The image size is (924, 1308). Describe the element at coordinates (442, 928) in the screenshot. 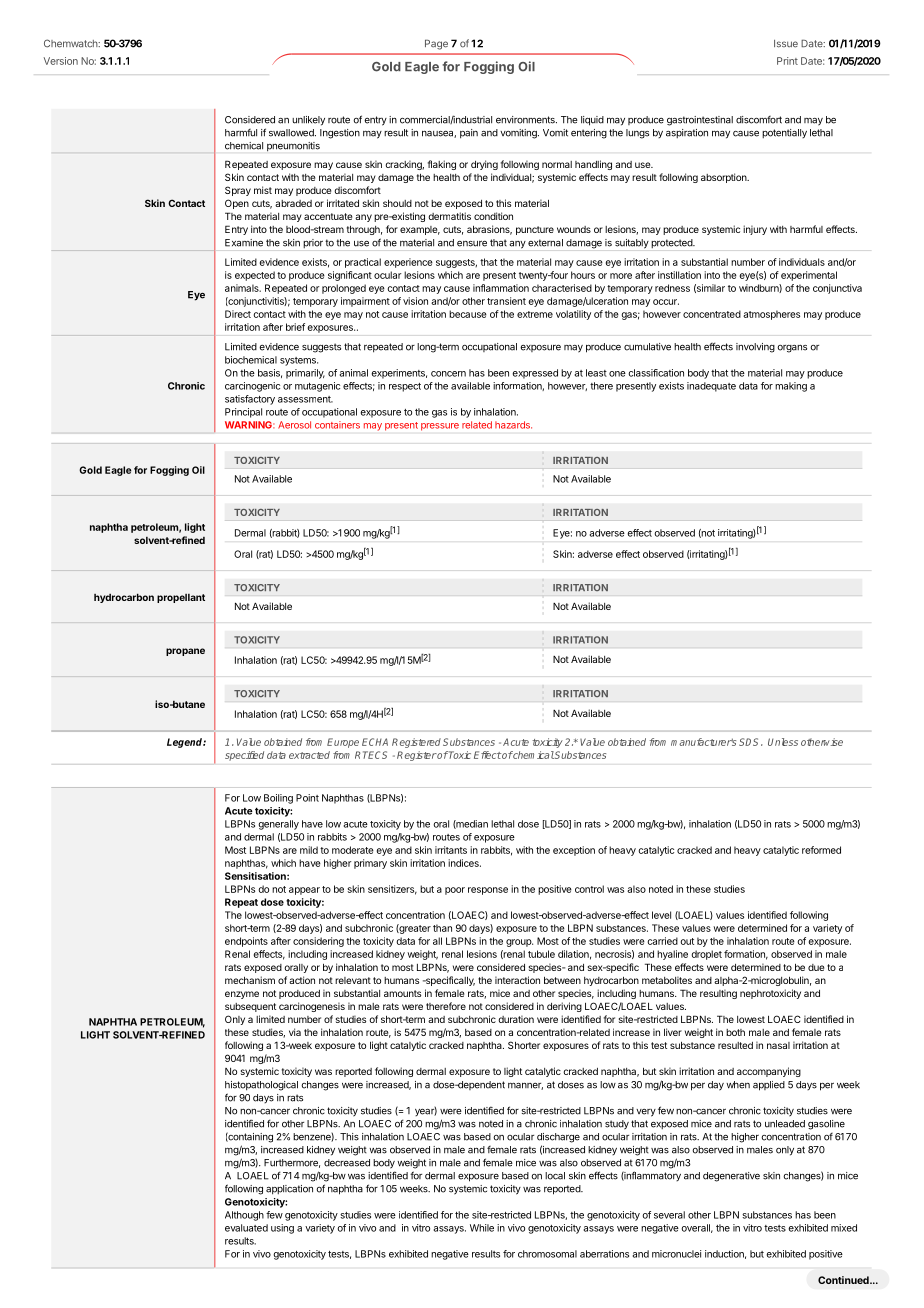

I see `than` at that location.
